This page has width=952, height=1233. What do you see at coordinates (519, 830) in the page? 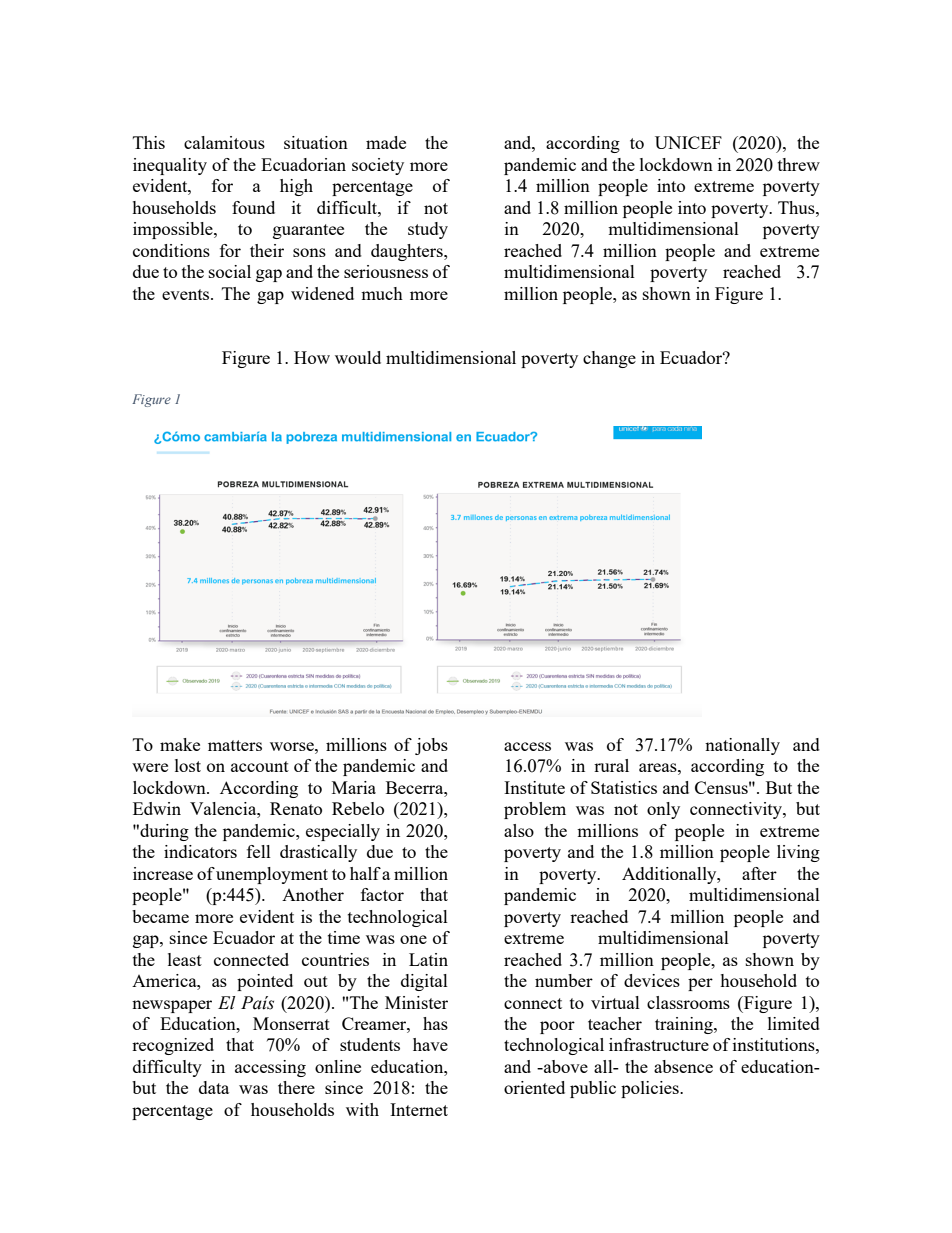
I see `also` at bounding box center [519, 830].
